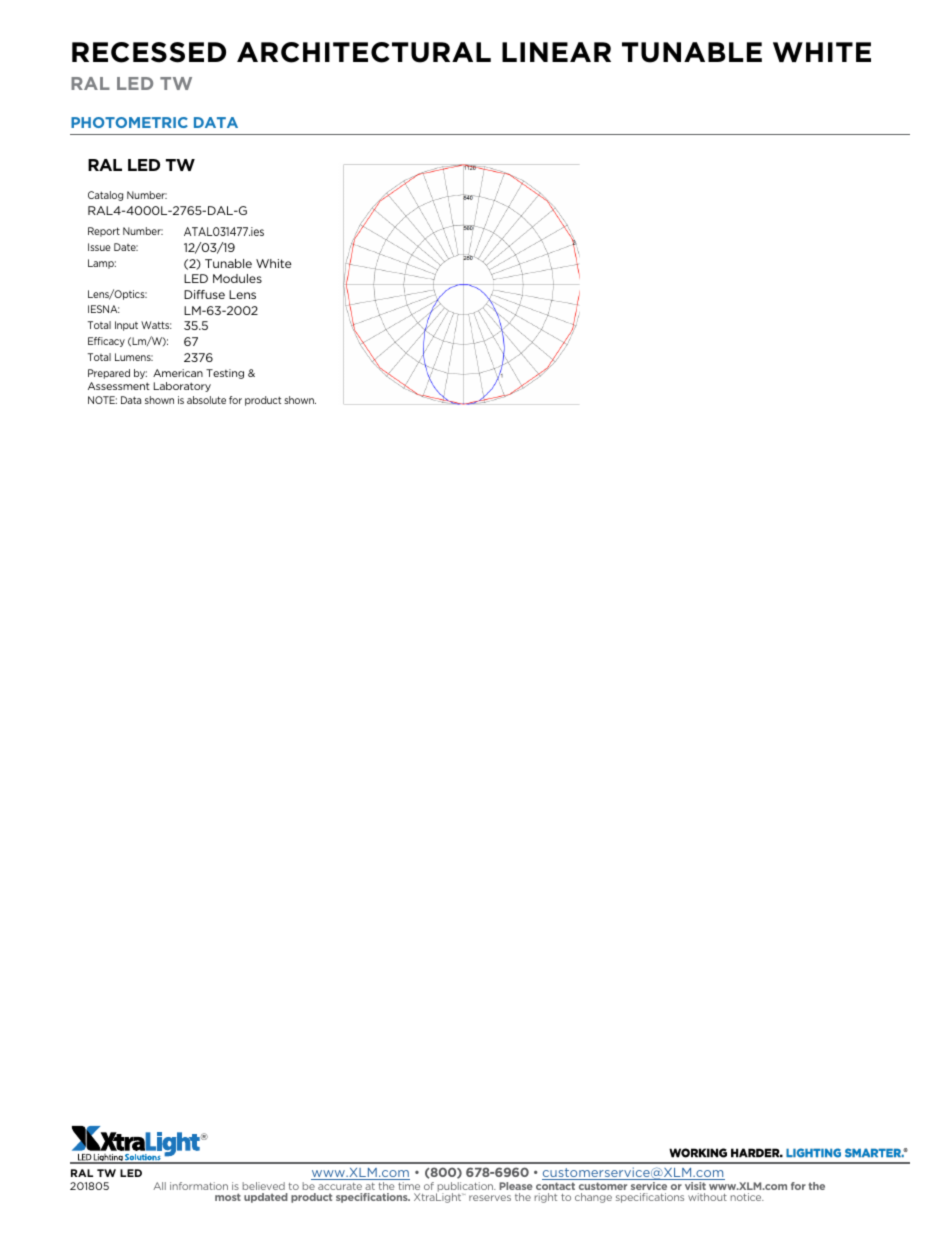 The width and height of the screenshot is (952, 1233). I want to click on ARCHITECTURAL, so click(364, 52).
